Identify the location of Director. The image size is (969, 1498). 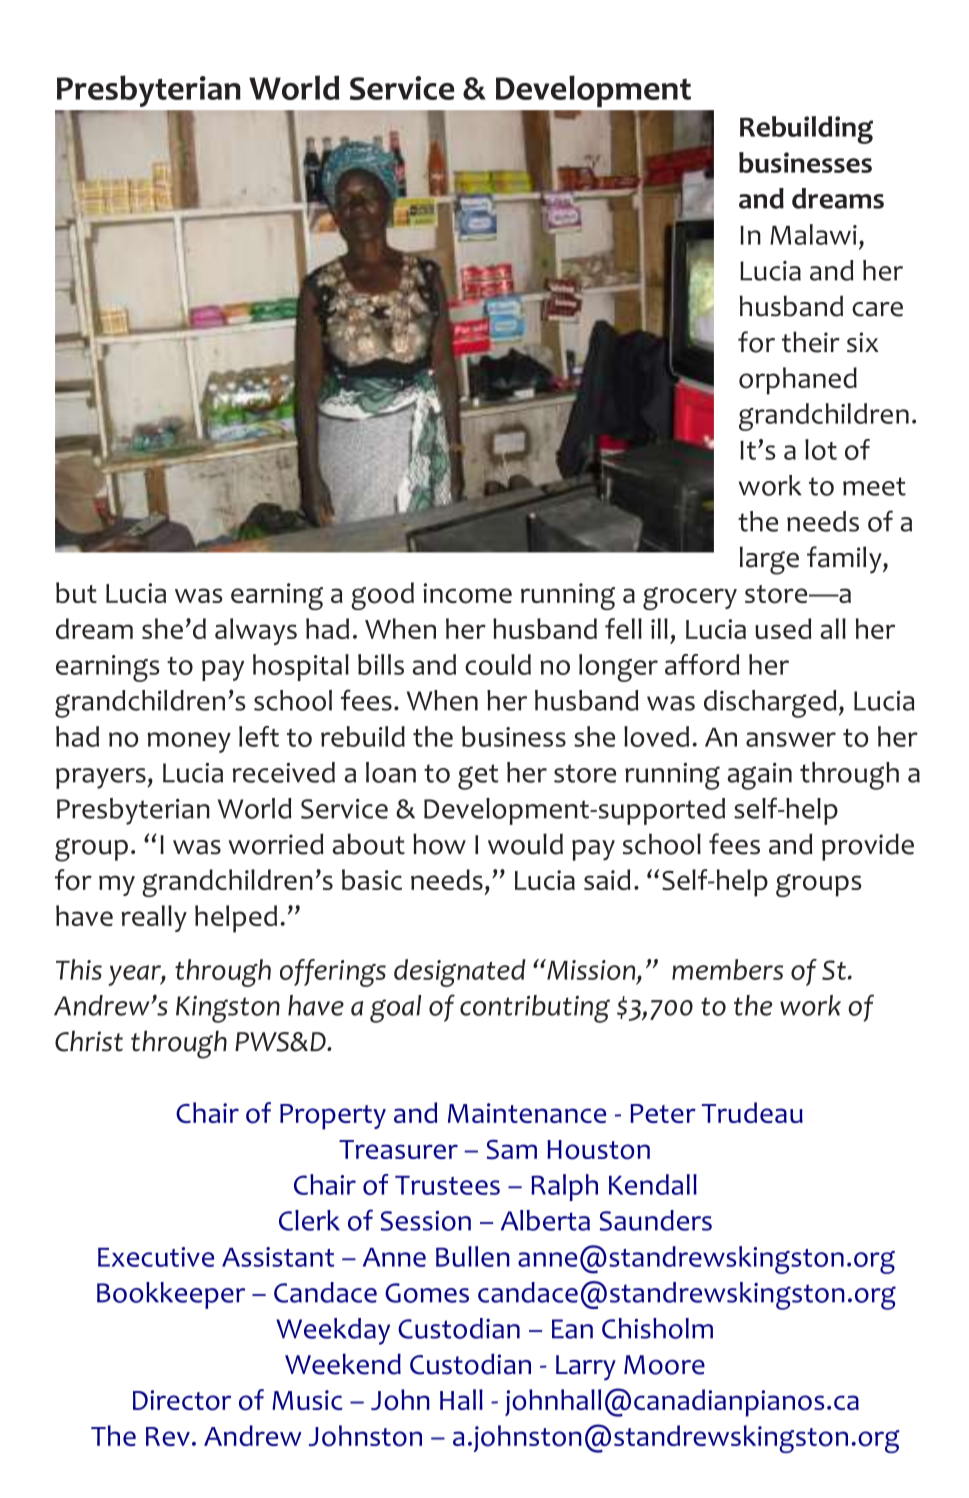
(182, 1400).
